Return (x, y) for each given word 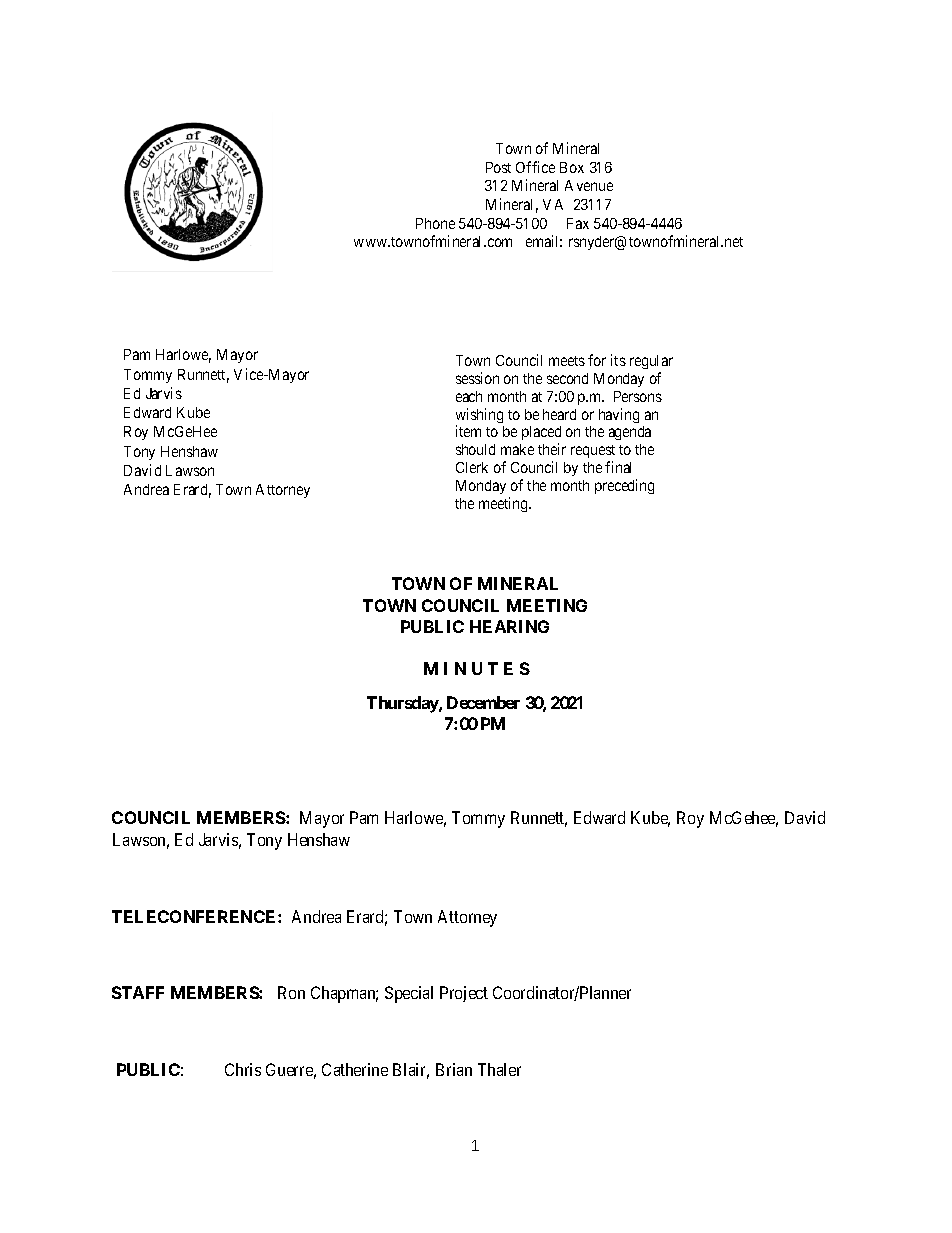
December (483, 702)
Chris (243, 1069)
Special (409, 994)
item (468, 431)
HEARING (509, 626)
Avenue (589, 185)
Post (498, 167)
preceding (624, 486)
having (619, 415)
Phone (435, 223)
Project (464, 994)
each (469, 396)
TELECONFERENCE (195, 916)
